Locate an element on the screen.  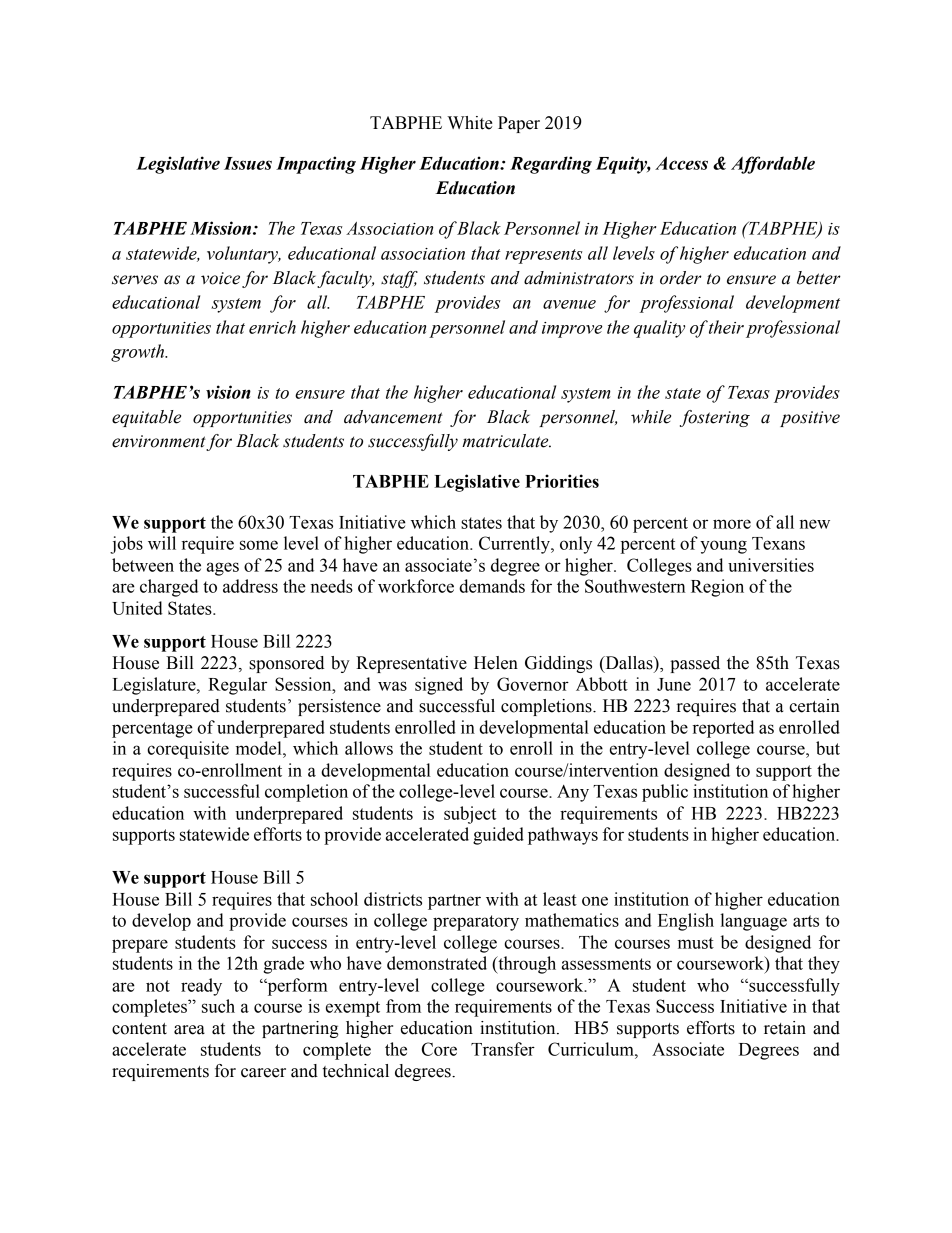
subject is located at coordinates (470, 815).
